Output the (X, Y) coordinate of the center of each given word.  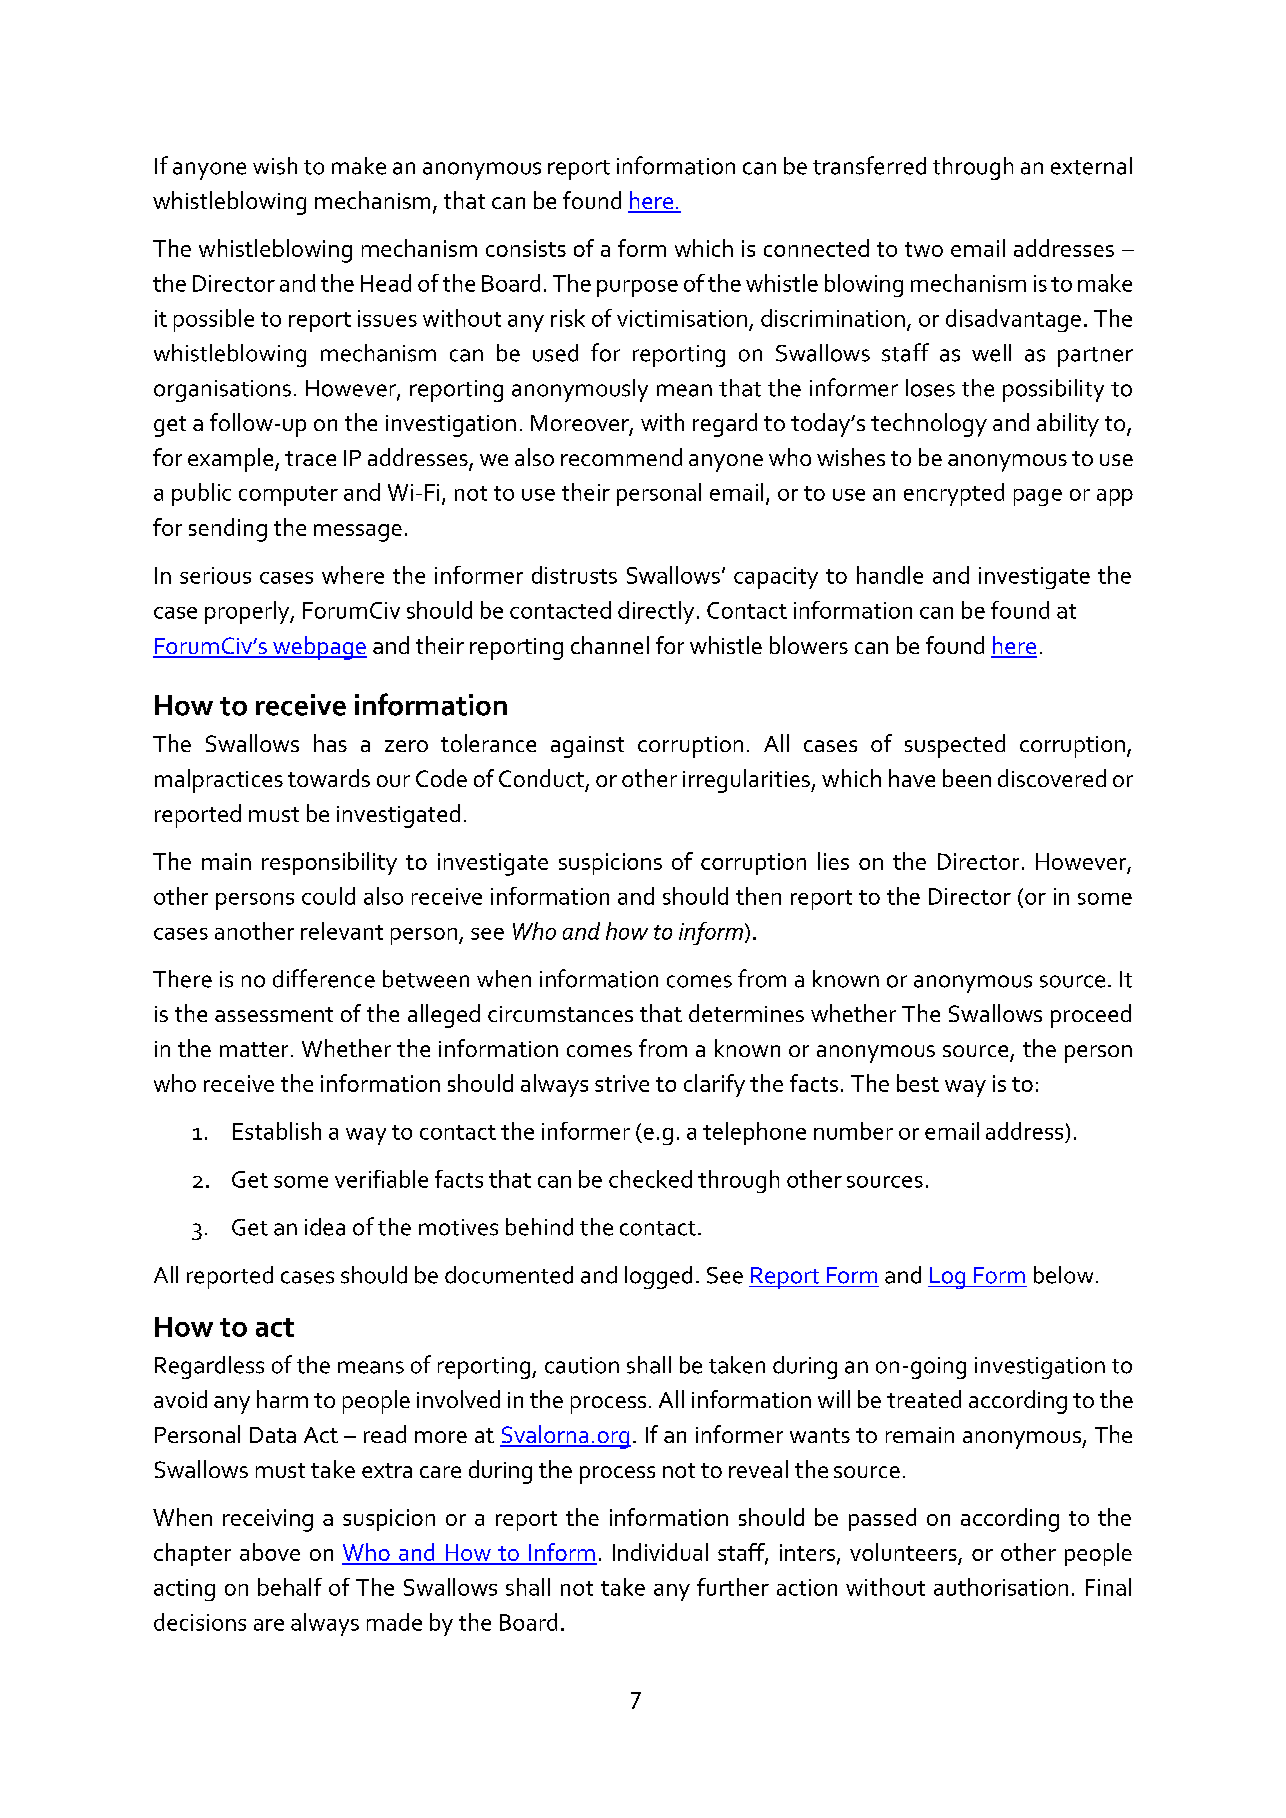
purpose (637, 288)
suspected (955, 746)
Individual (660, 1552)
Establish (277, 1131)
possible (214, 320)
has (330, 743)
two (924, 249)
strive (622, 1083)
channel (610, 645)
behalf (290, 1587)
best (918, 1083)
